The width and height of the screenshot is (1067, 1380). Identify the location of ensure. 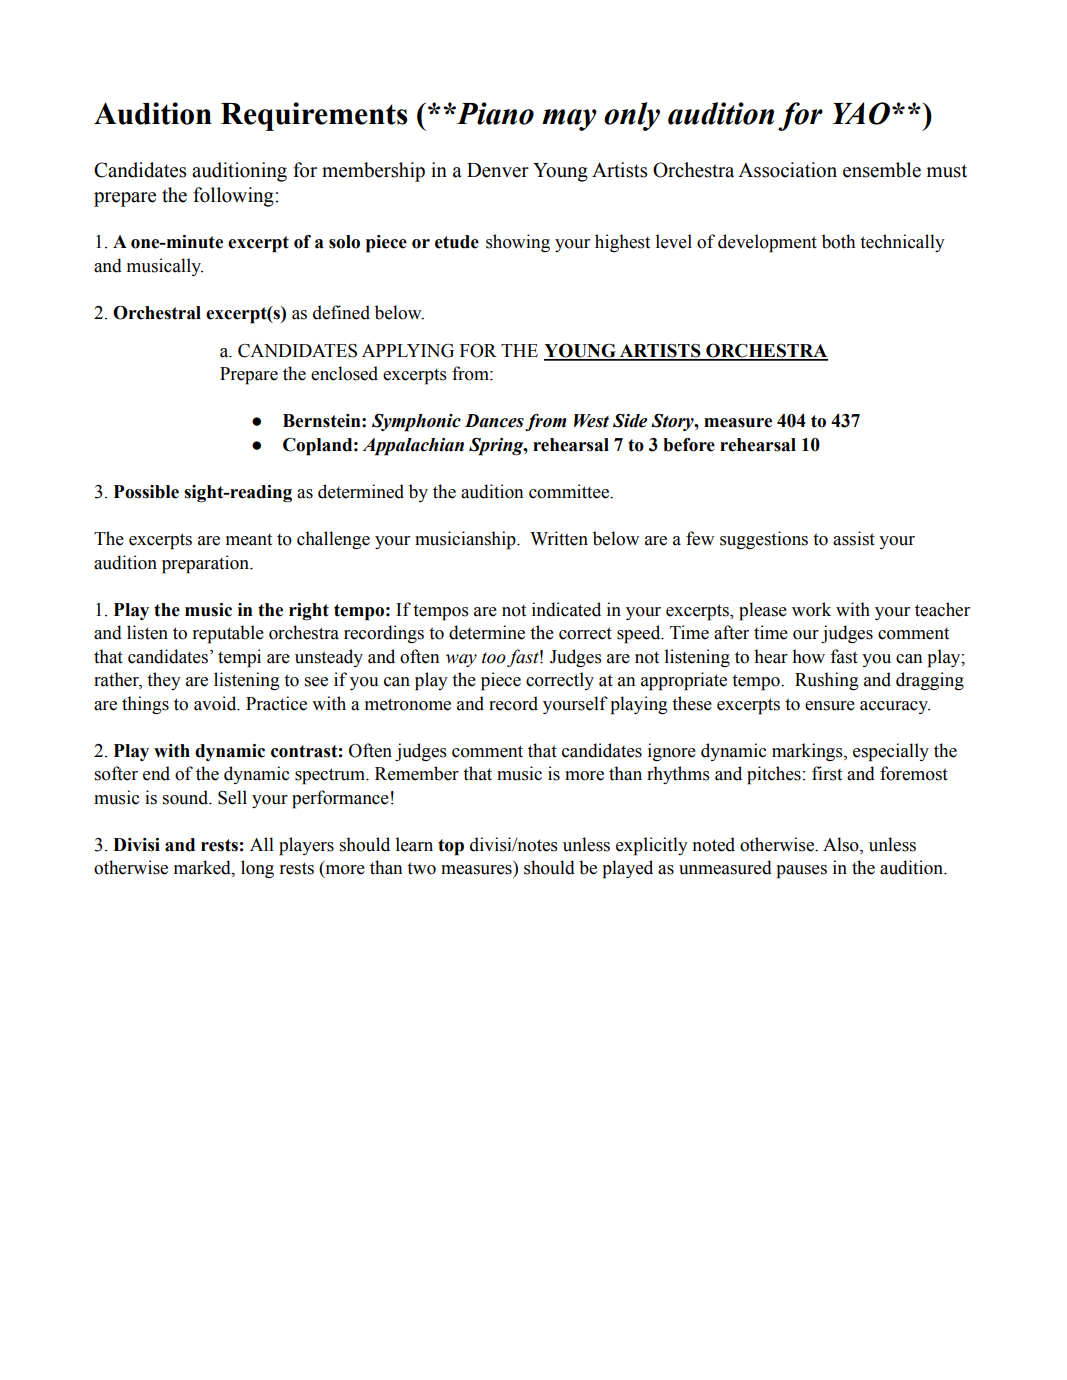
(830, 706).
